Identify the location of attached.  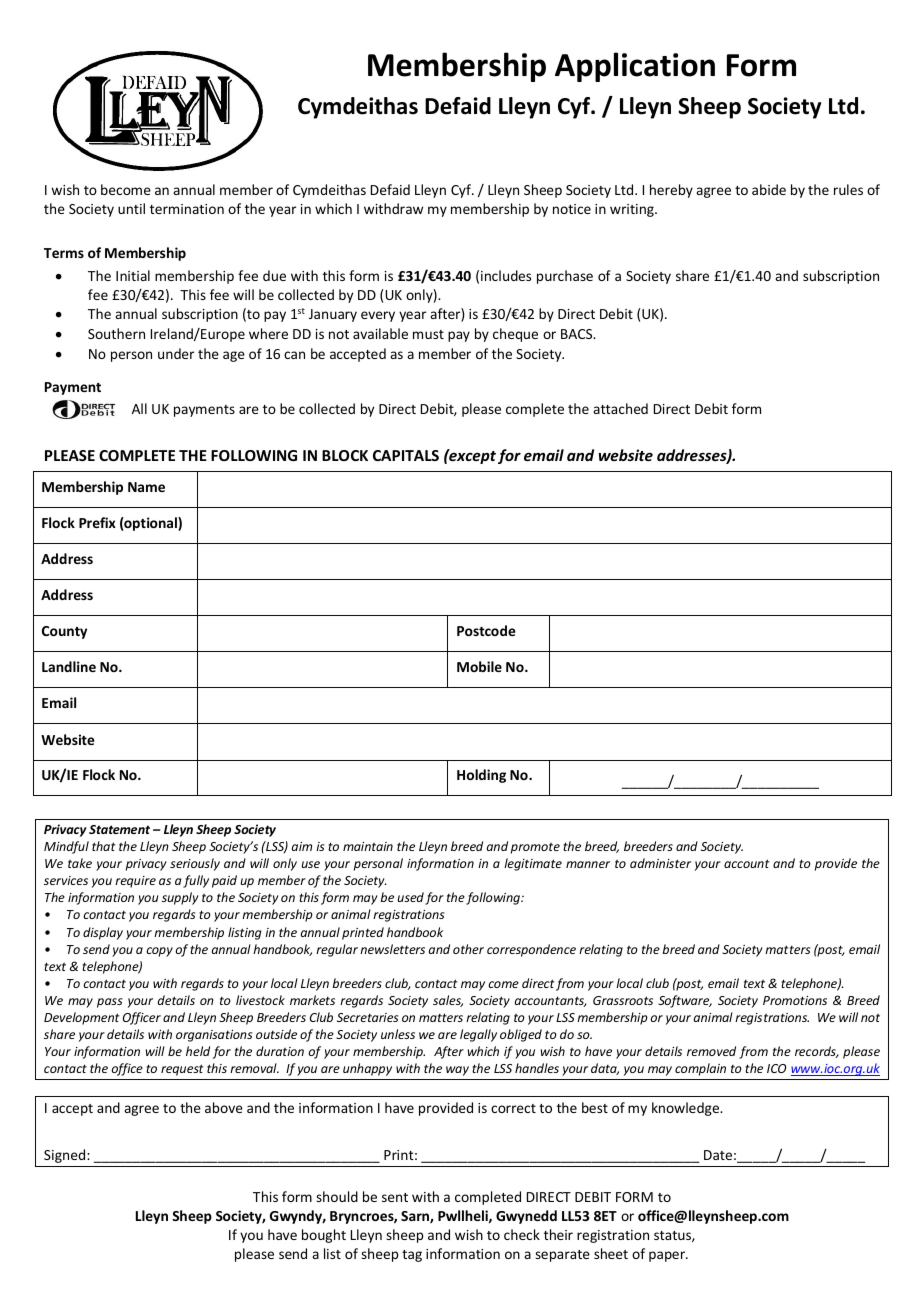
(620, 408).
